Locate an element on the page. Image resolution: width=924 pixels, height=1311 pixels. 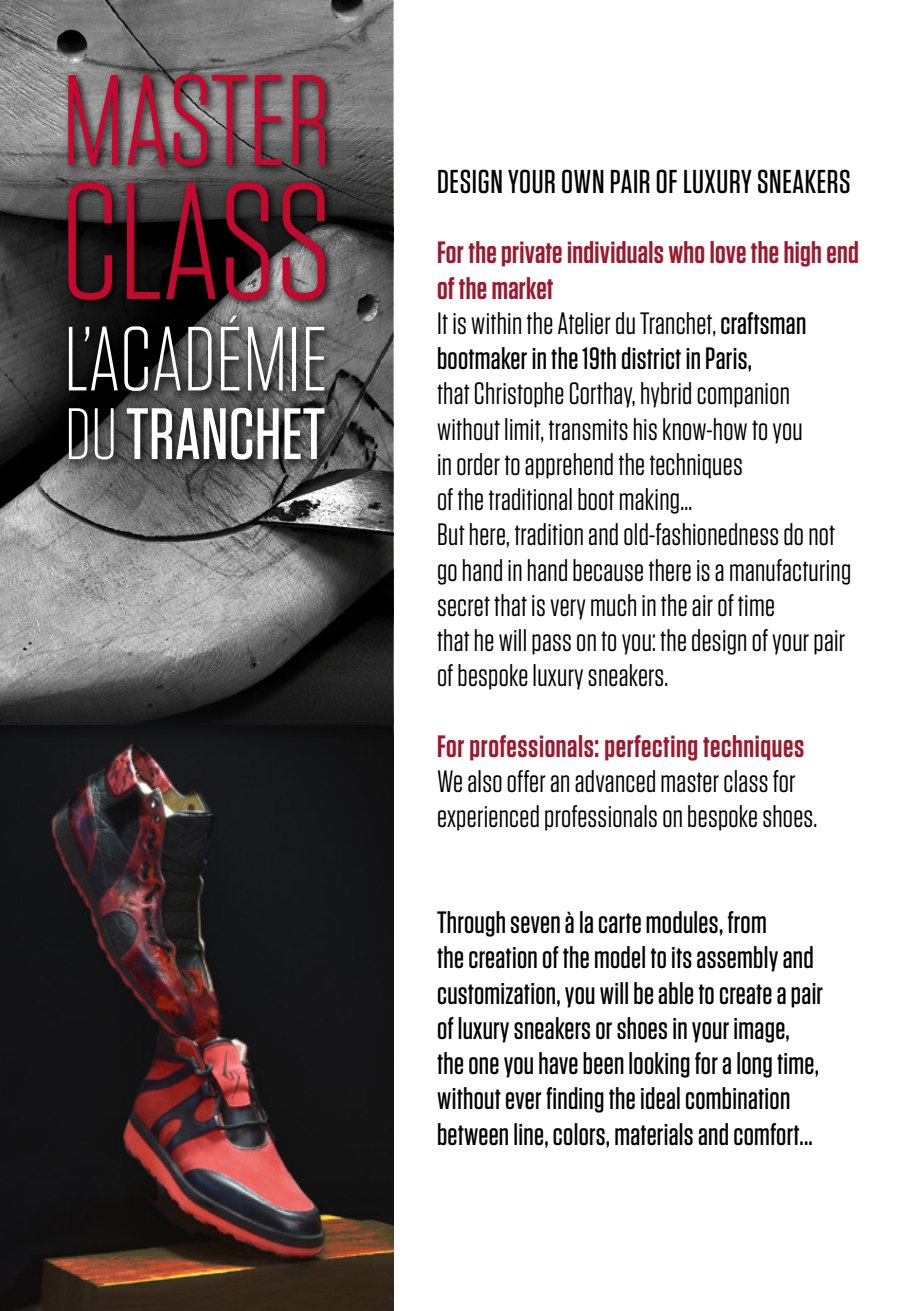
high is located at coordinates (802, 254).
